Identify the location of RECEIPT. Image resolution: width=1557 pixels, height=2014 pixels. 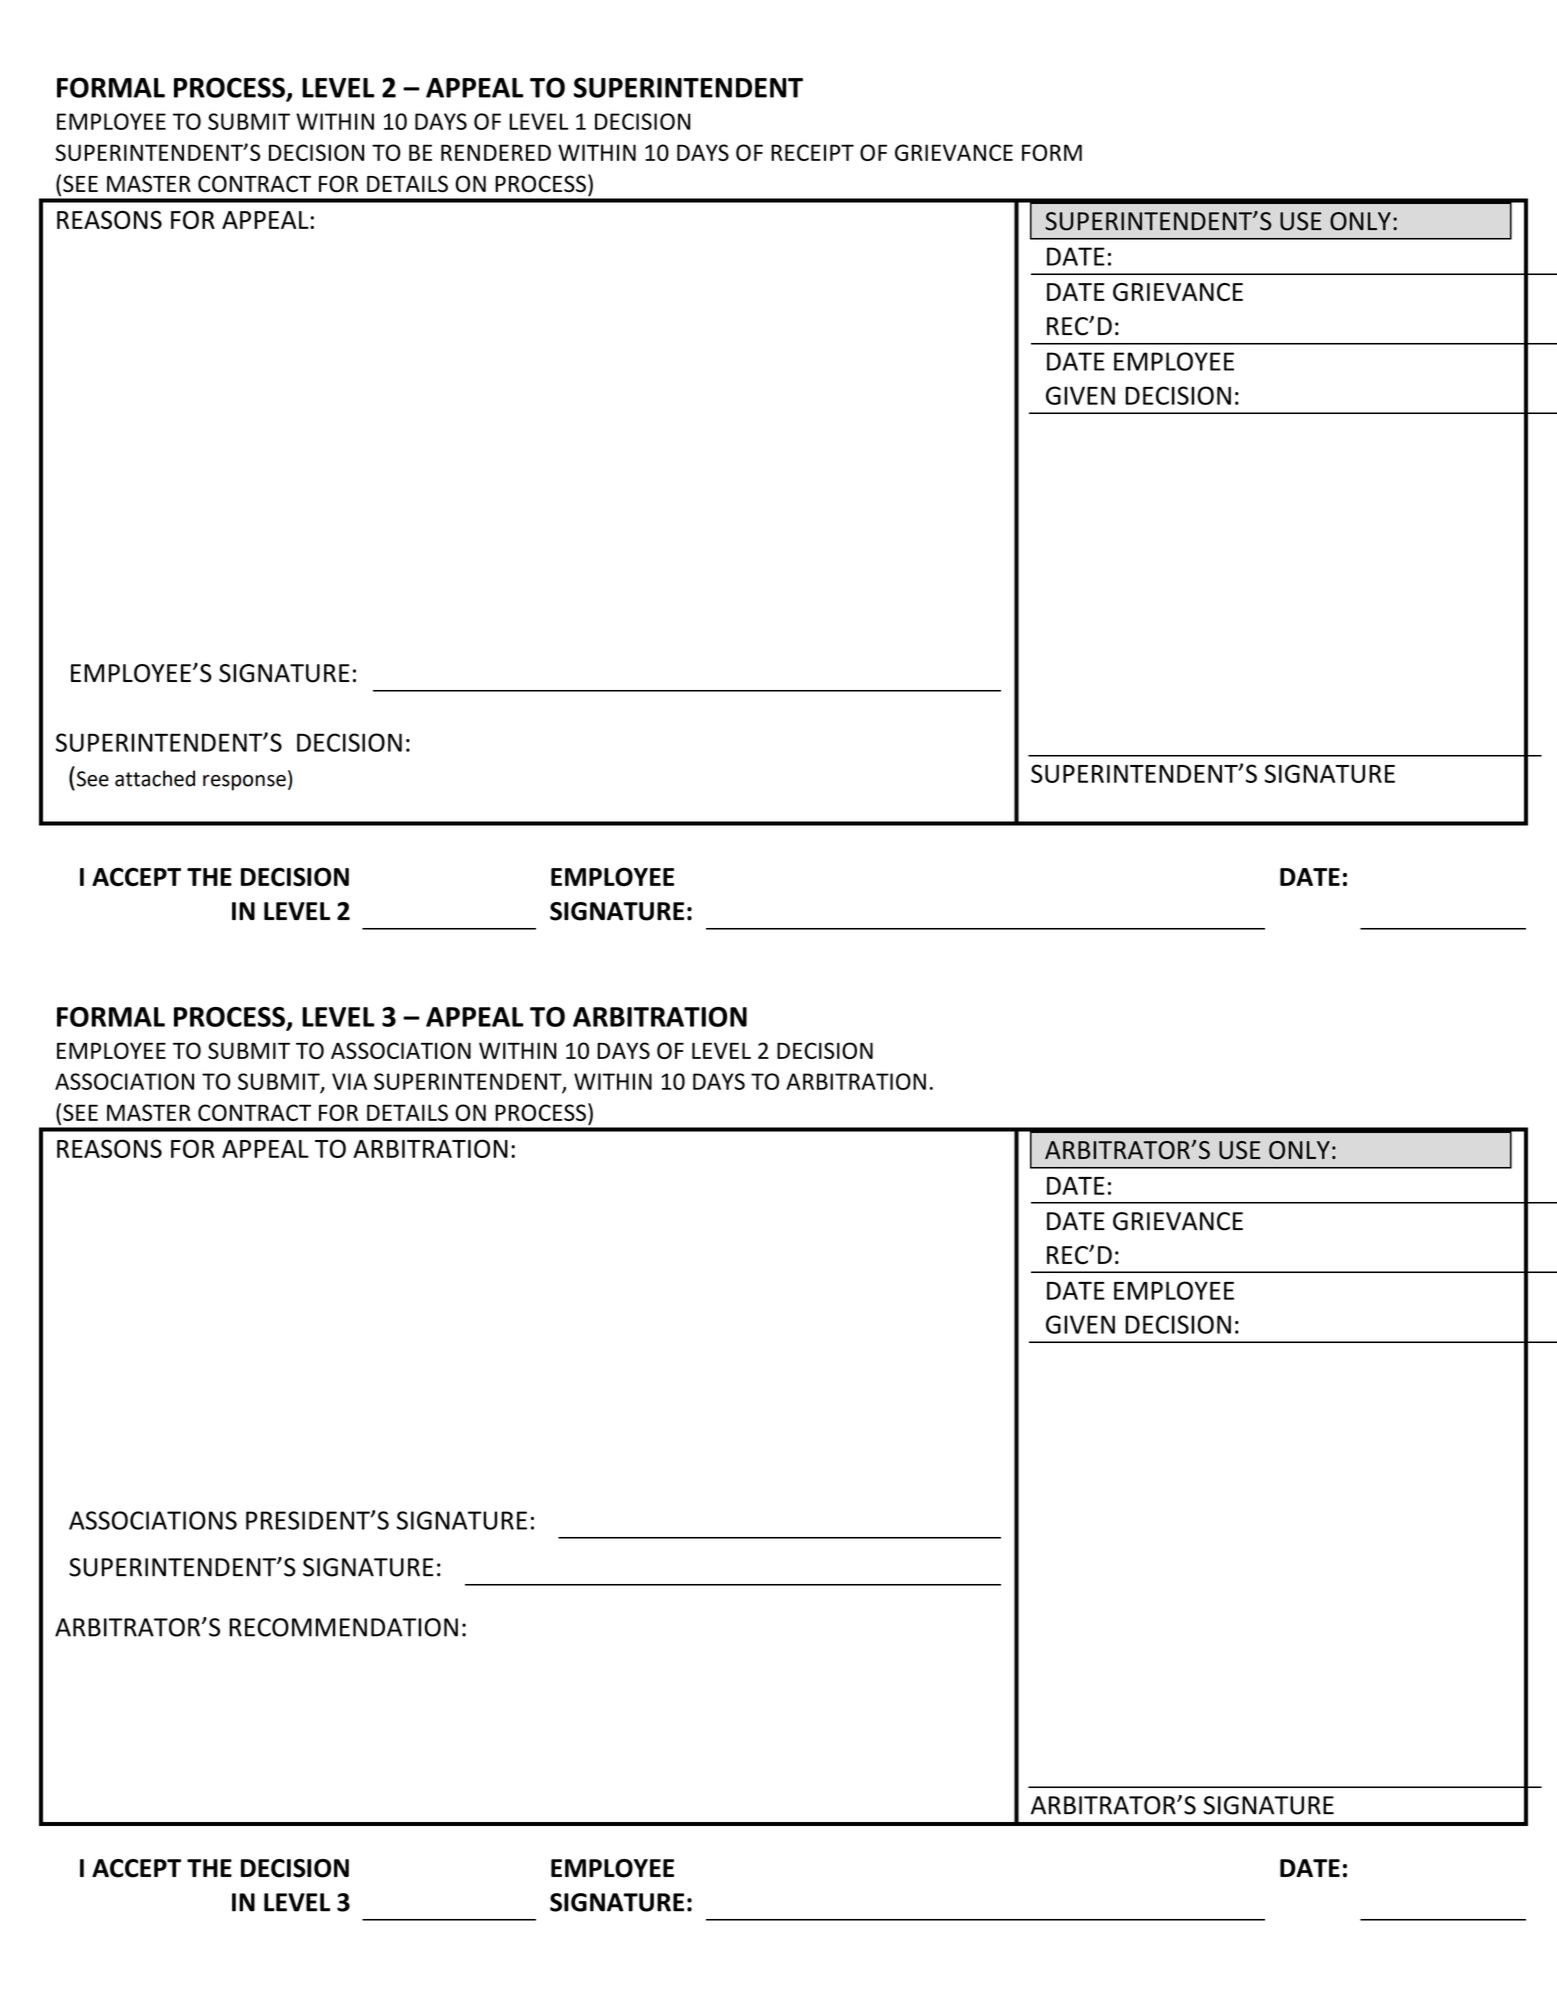
(812, 152).
